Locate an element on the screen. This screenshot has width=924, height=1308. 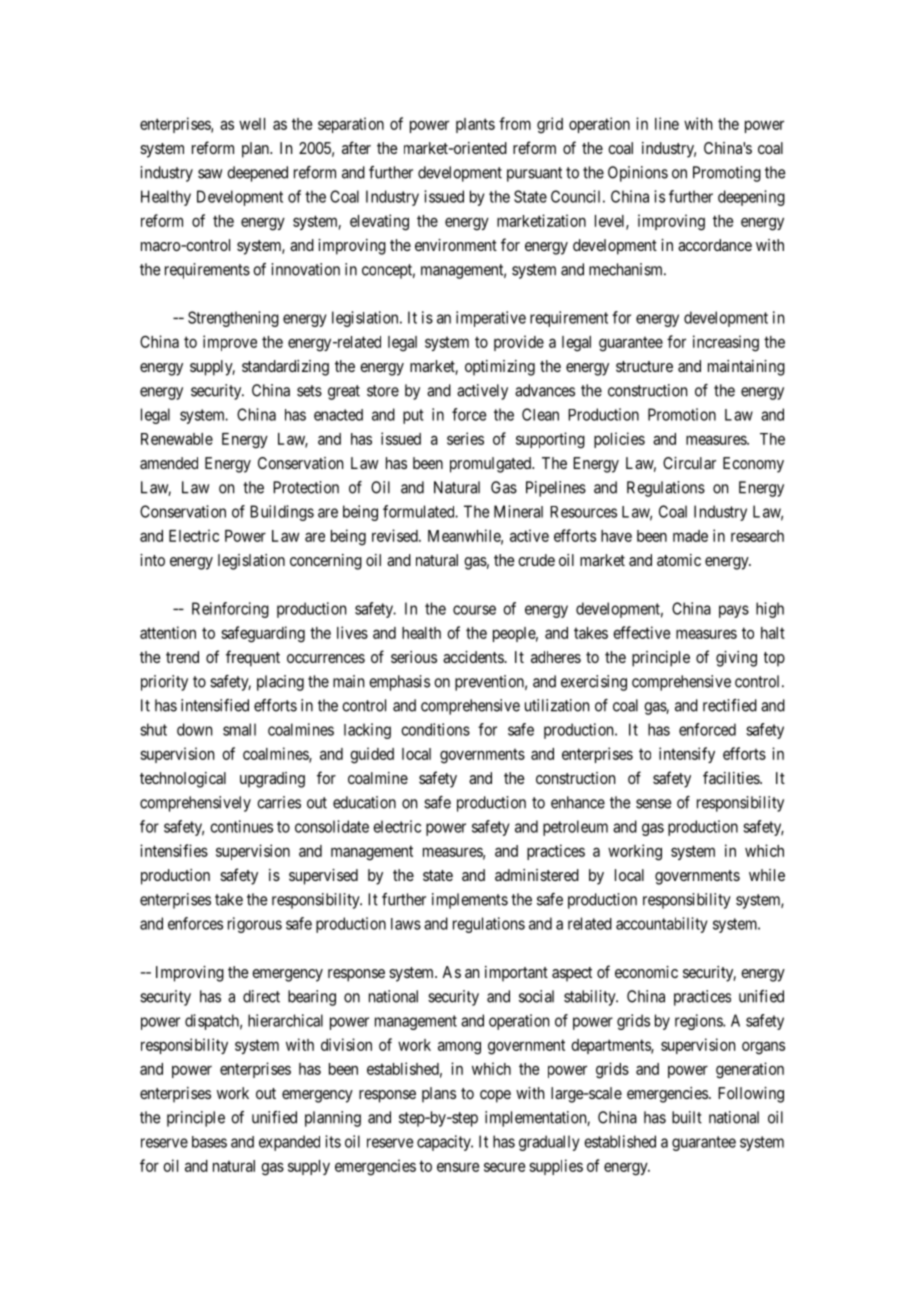
bases is located at coordinates (209, 1142).
